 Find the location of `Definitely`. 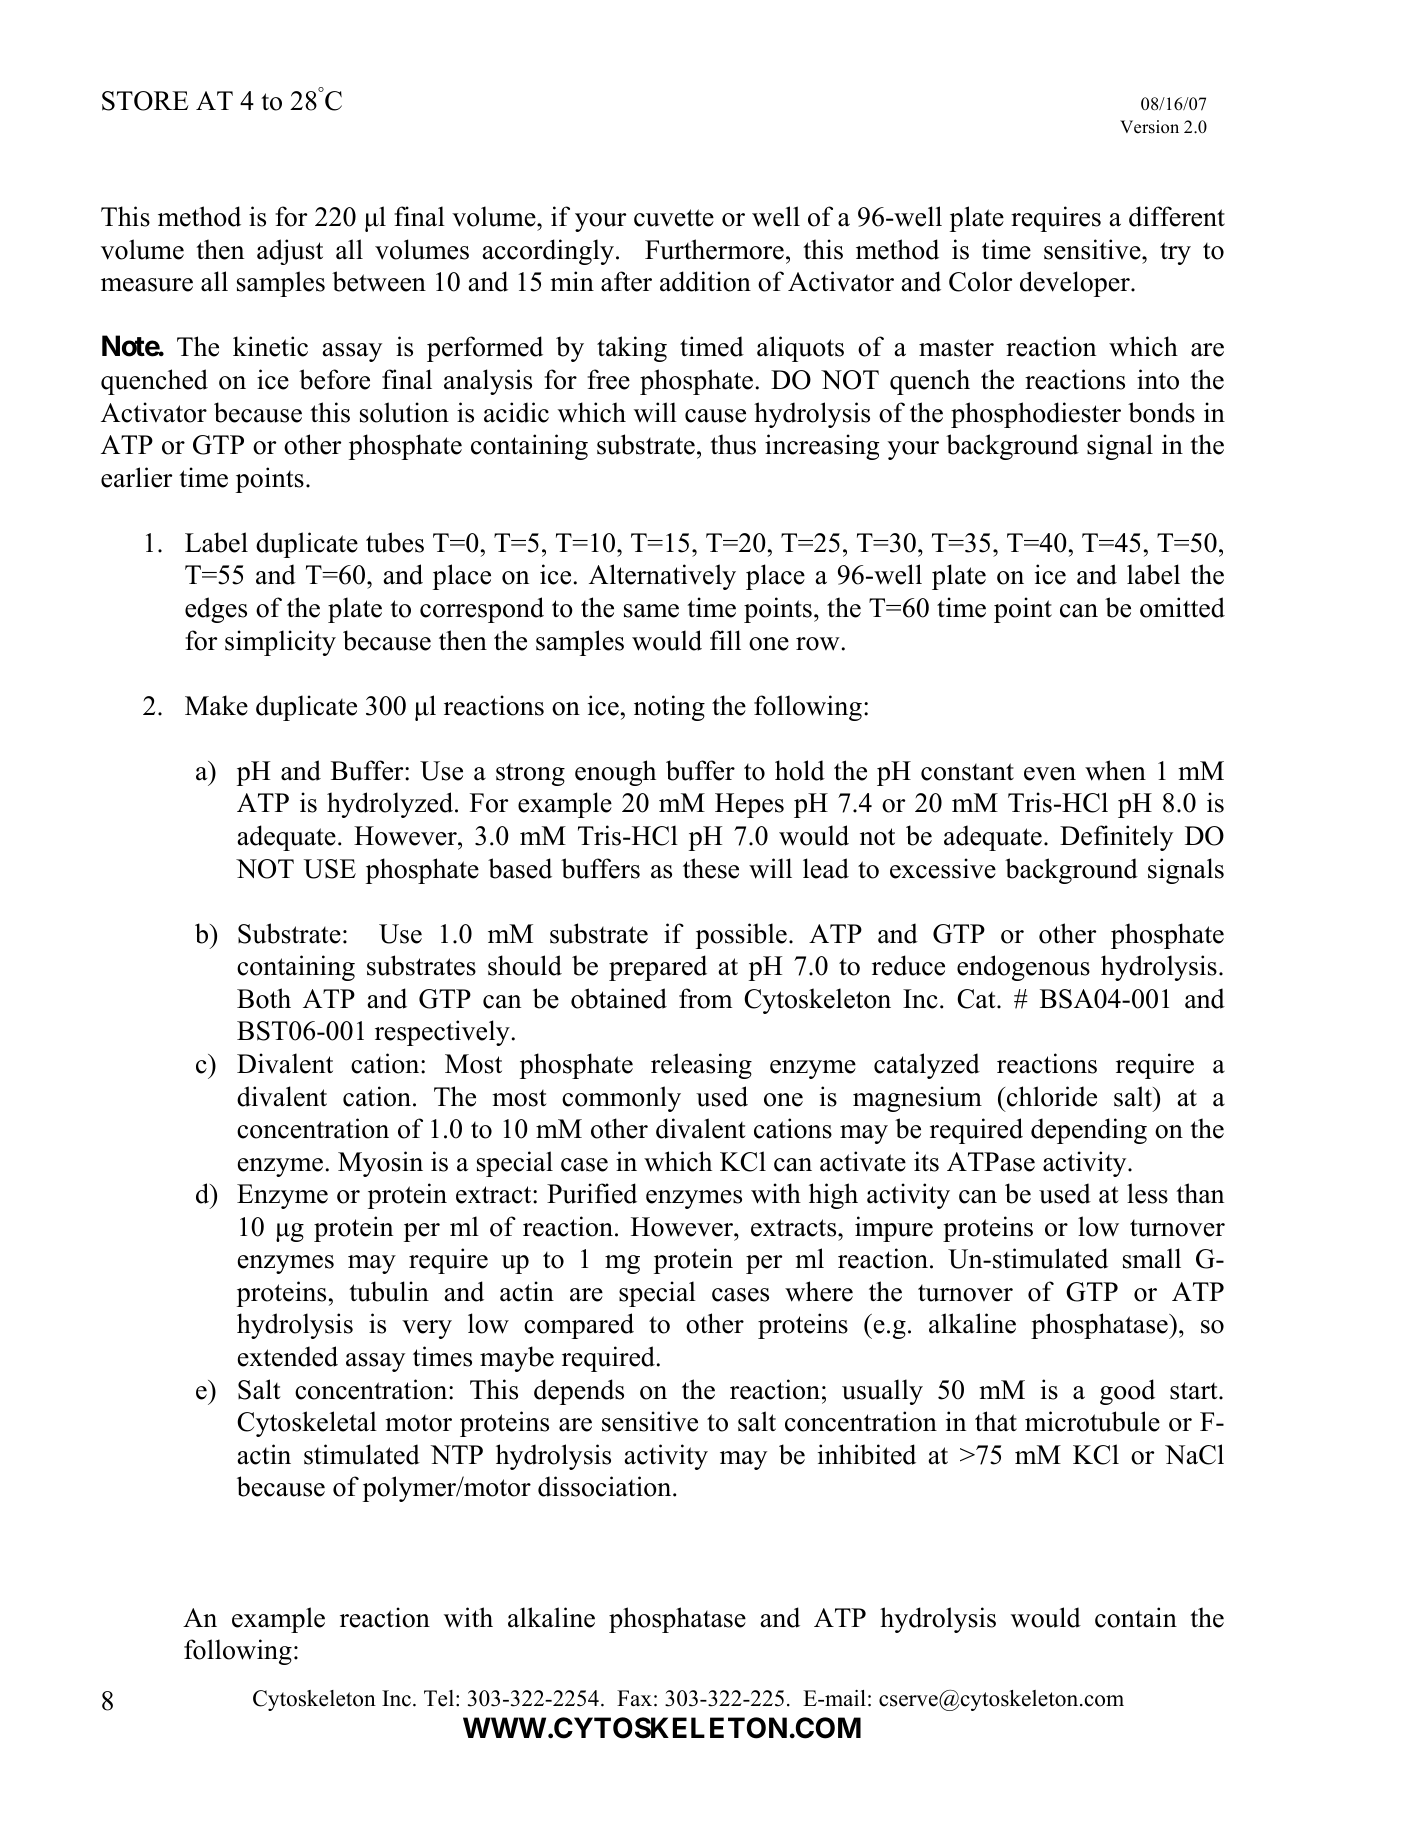

Definitely is located at coordinates (1116, 838).
